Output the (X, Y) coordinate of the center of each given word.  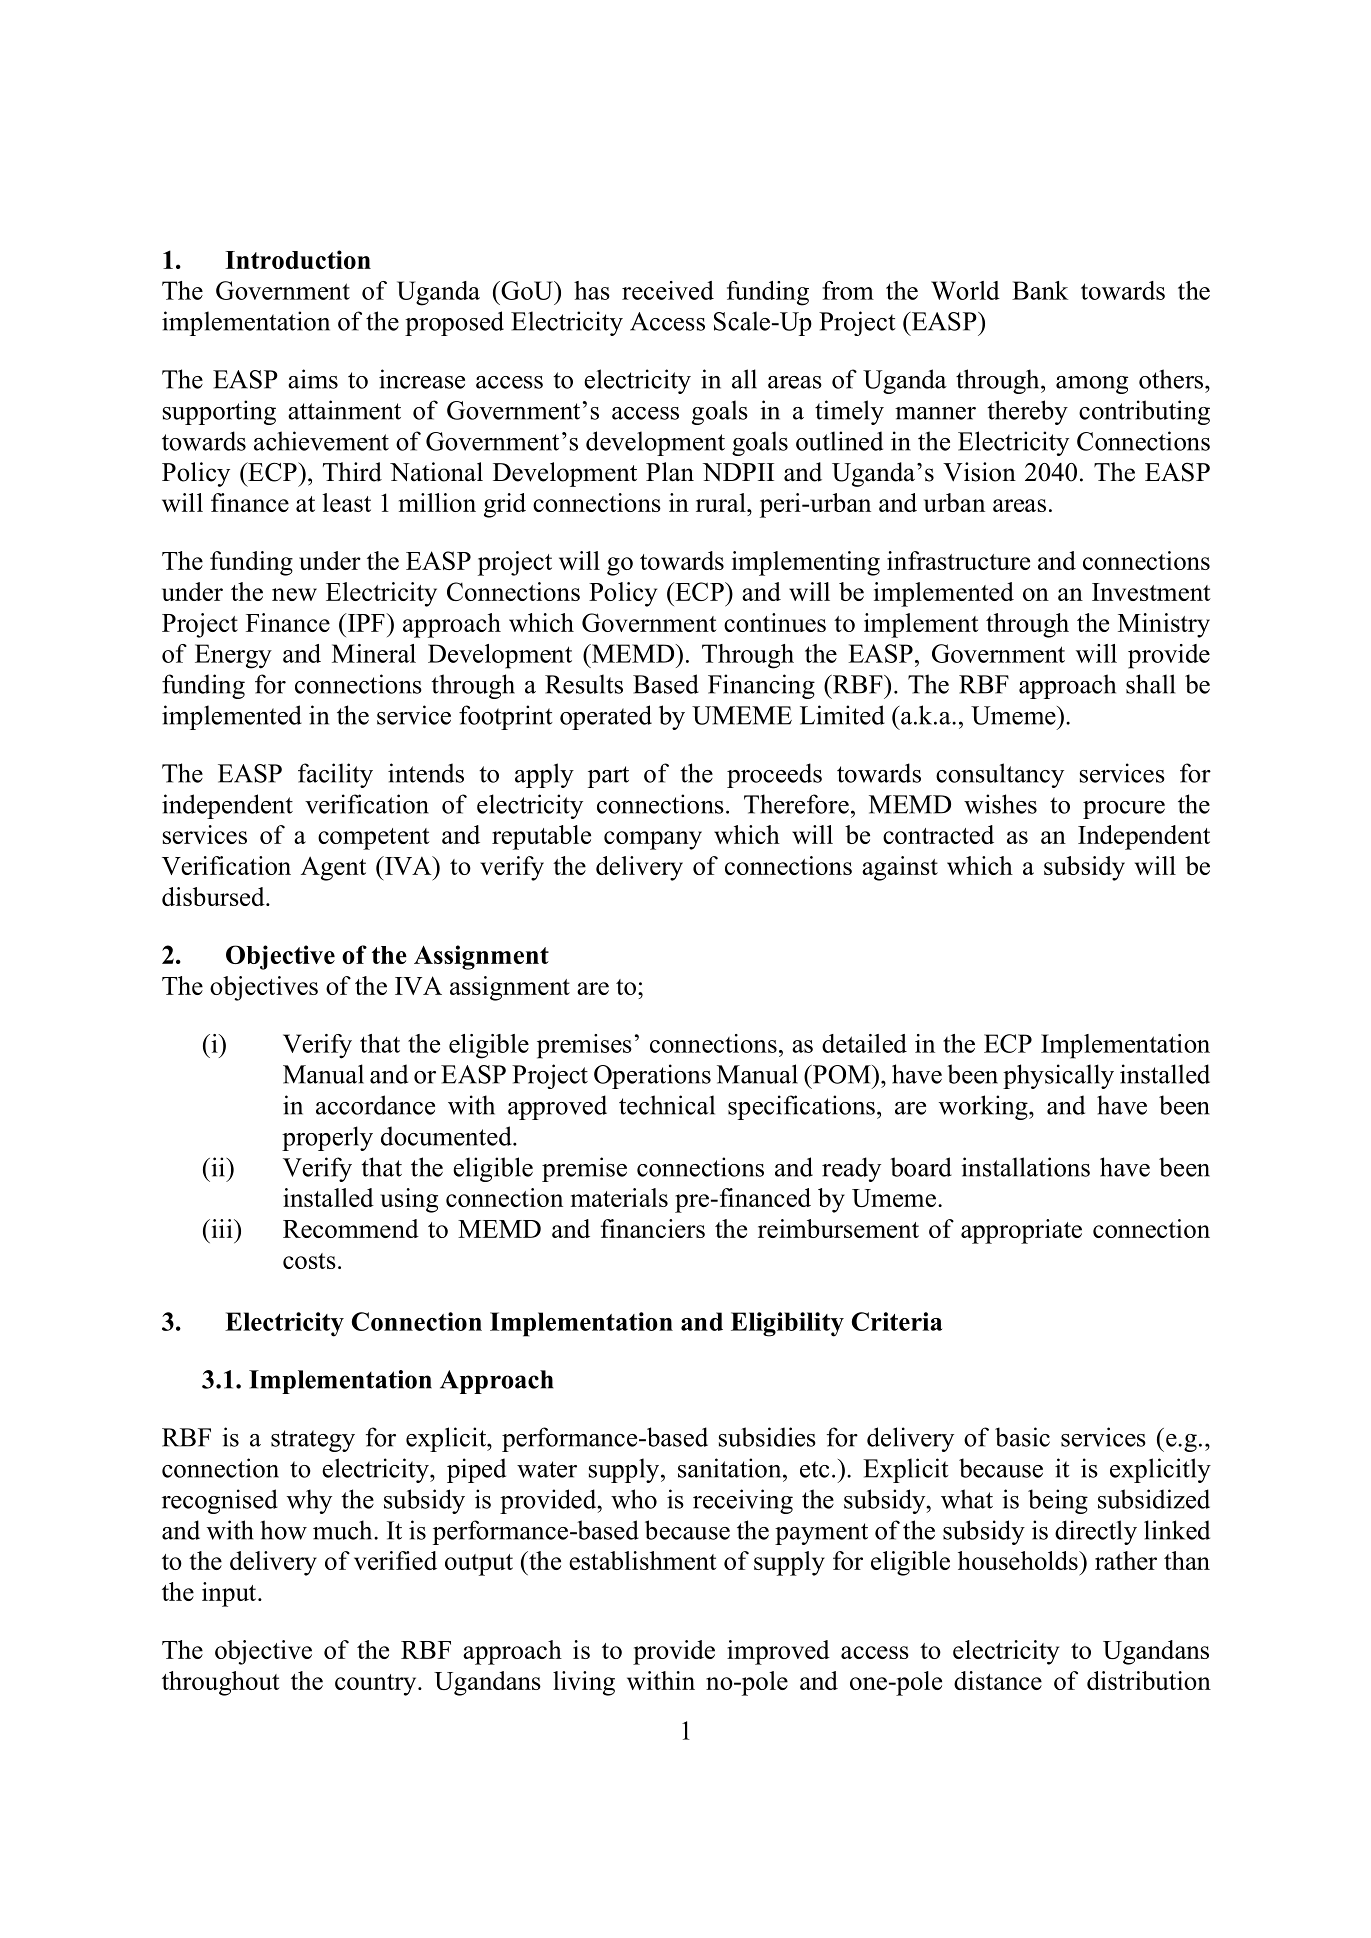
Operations (652, 1076)
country (377, 1685)
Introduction (298, 259)
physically (1058, 1076)
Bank (1040, 290)
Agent (333, 868)
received (668, 290)
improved (778, 1652)
